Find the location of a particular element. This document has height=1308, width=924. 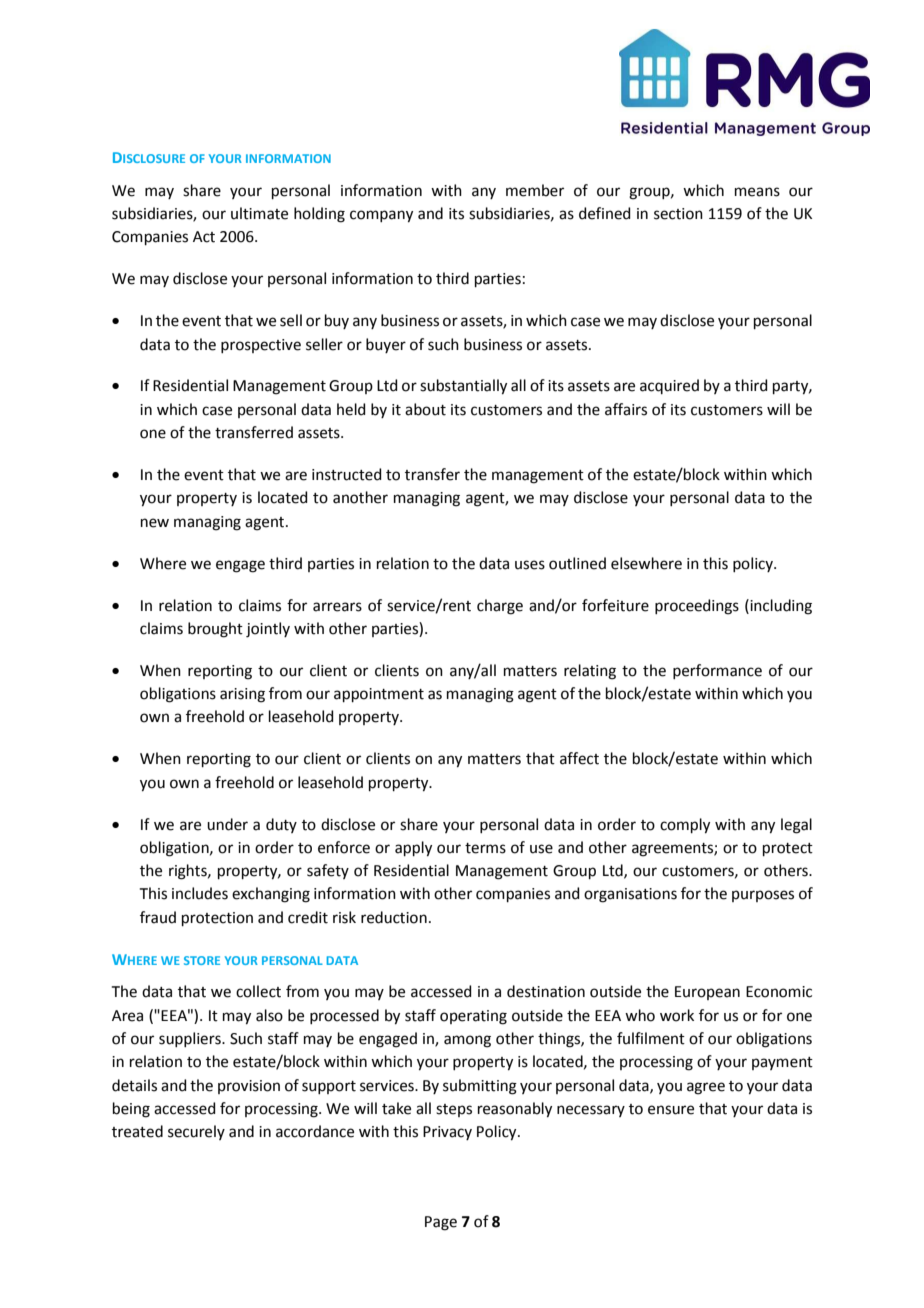

includes is located at coordinates (200, 893).
